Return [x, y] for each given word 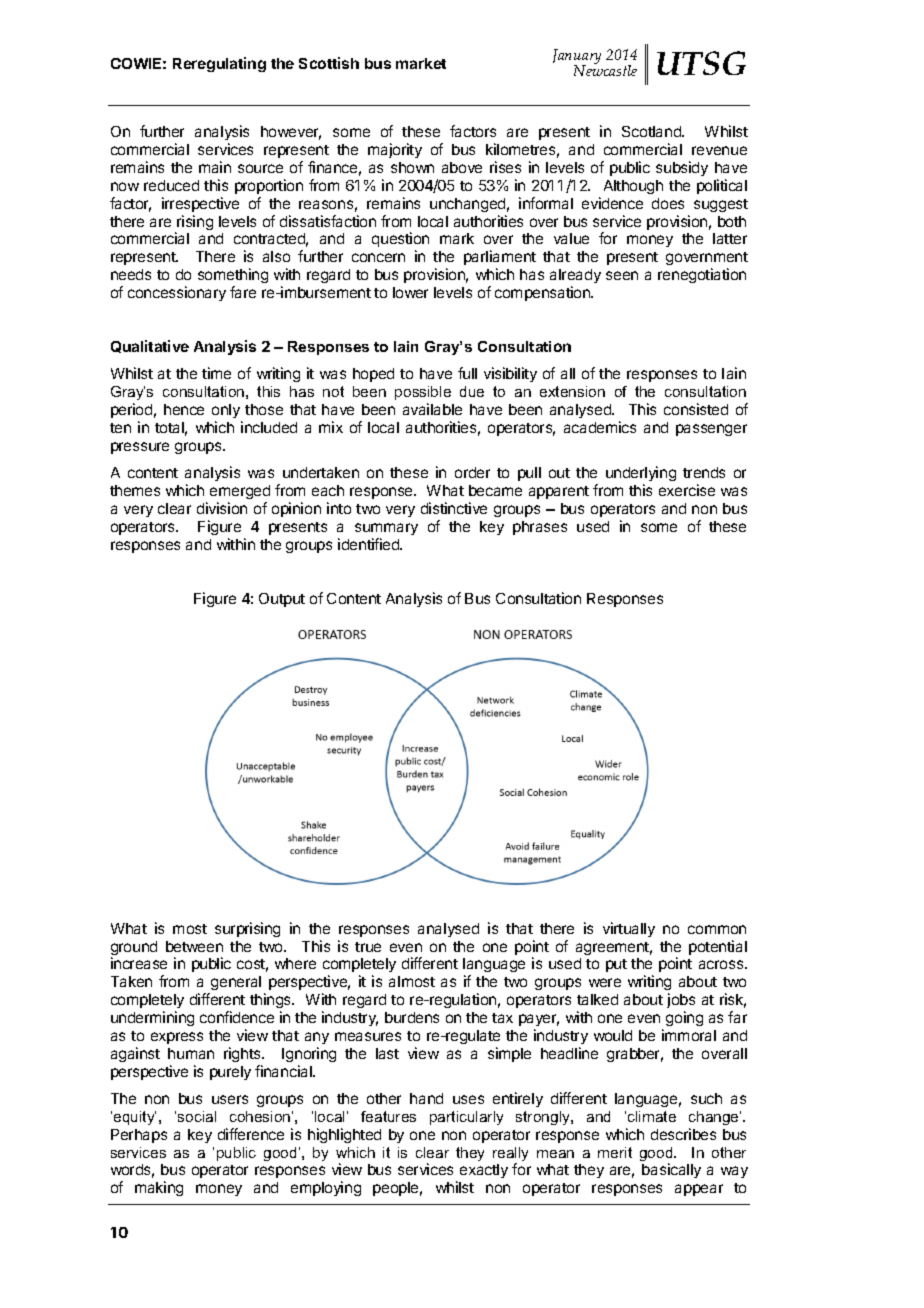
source [260, 168]
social [197, 1116]
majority [395, 150]
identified [369, 544]
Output [282, 600]
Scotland [652, 131]
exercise [687, 490]
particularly [466, 1118]
